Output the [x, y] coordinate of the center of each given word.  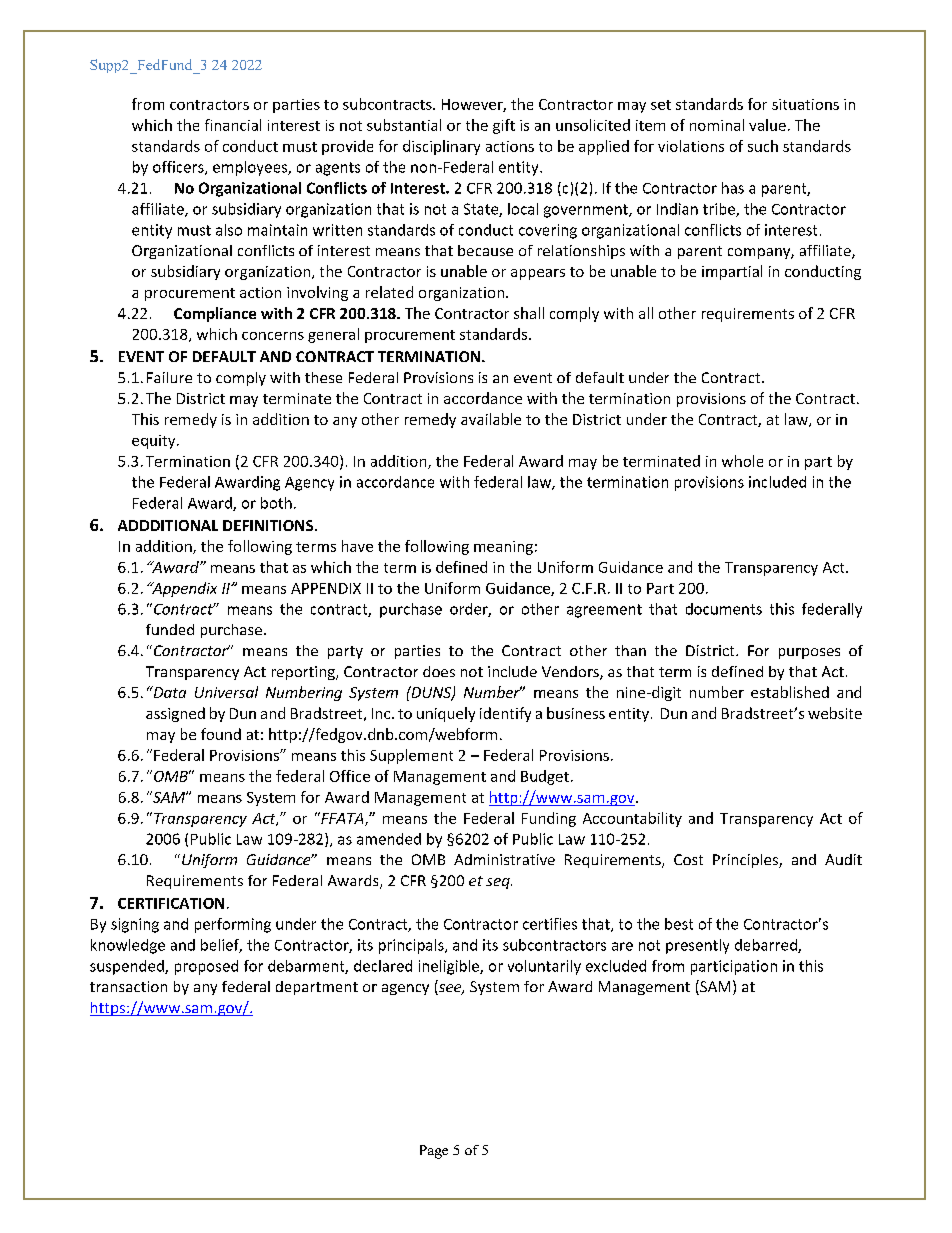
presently [697, 946]
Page [434, 1152]
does [439, 671]
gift [504, 126]
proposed [206, 967]
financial [233, 125]
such [763, 146]
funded [170, 629]
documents [724, 609]
